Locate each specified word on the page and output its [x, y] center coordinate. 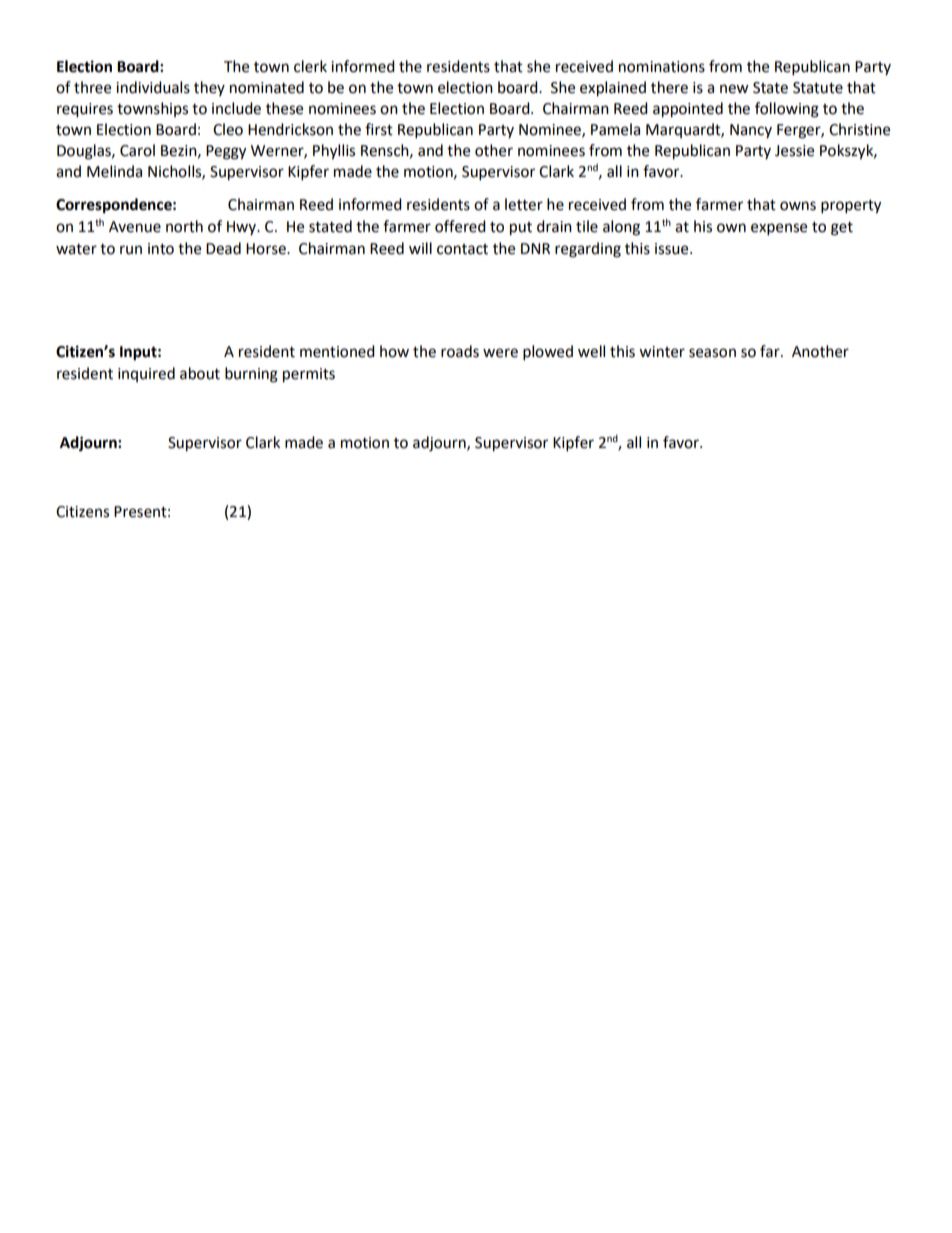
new [734, 89]
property [851, 207]
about [200, 373]
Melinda [114, 171]
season [712, 353]
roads [460, 351]
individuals [153, 87]
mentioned [337, 351]
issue [673, 249]
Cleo [228, 129]
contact [462, 249]
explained [613, 89]
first [379, 129]
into [161, 249]
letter [524, 204]
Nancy [751, 131]
